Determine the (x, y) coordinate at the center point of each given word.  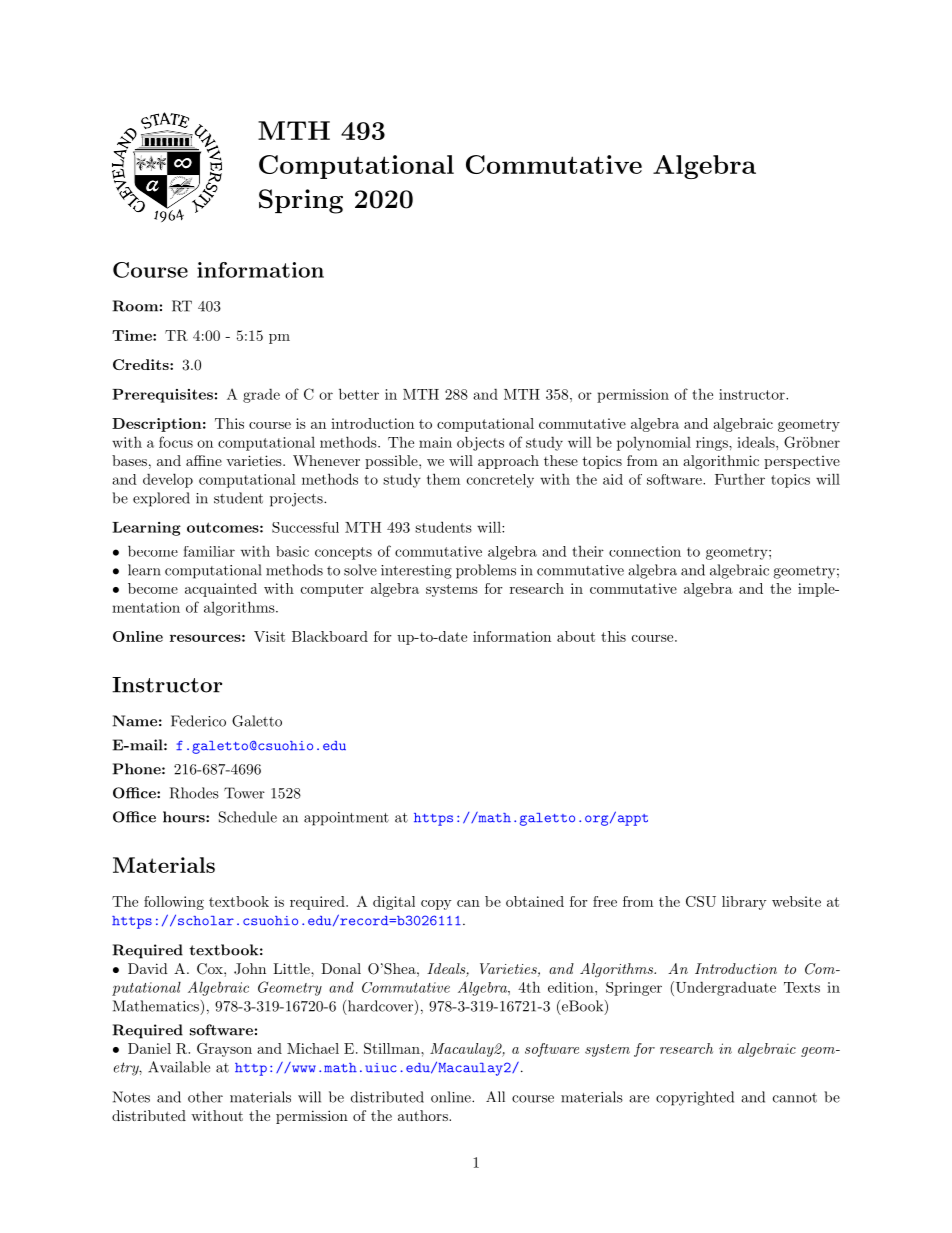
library (744, 903)
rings (713, 444)
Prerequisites (162, 396)
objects (480, 443)
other (205, 1097)
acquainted (221, 590)
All (495, 1096)
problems (486, 571)
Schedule (248, 817)
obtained (535, 901)
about (576, 636)
